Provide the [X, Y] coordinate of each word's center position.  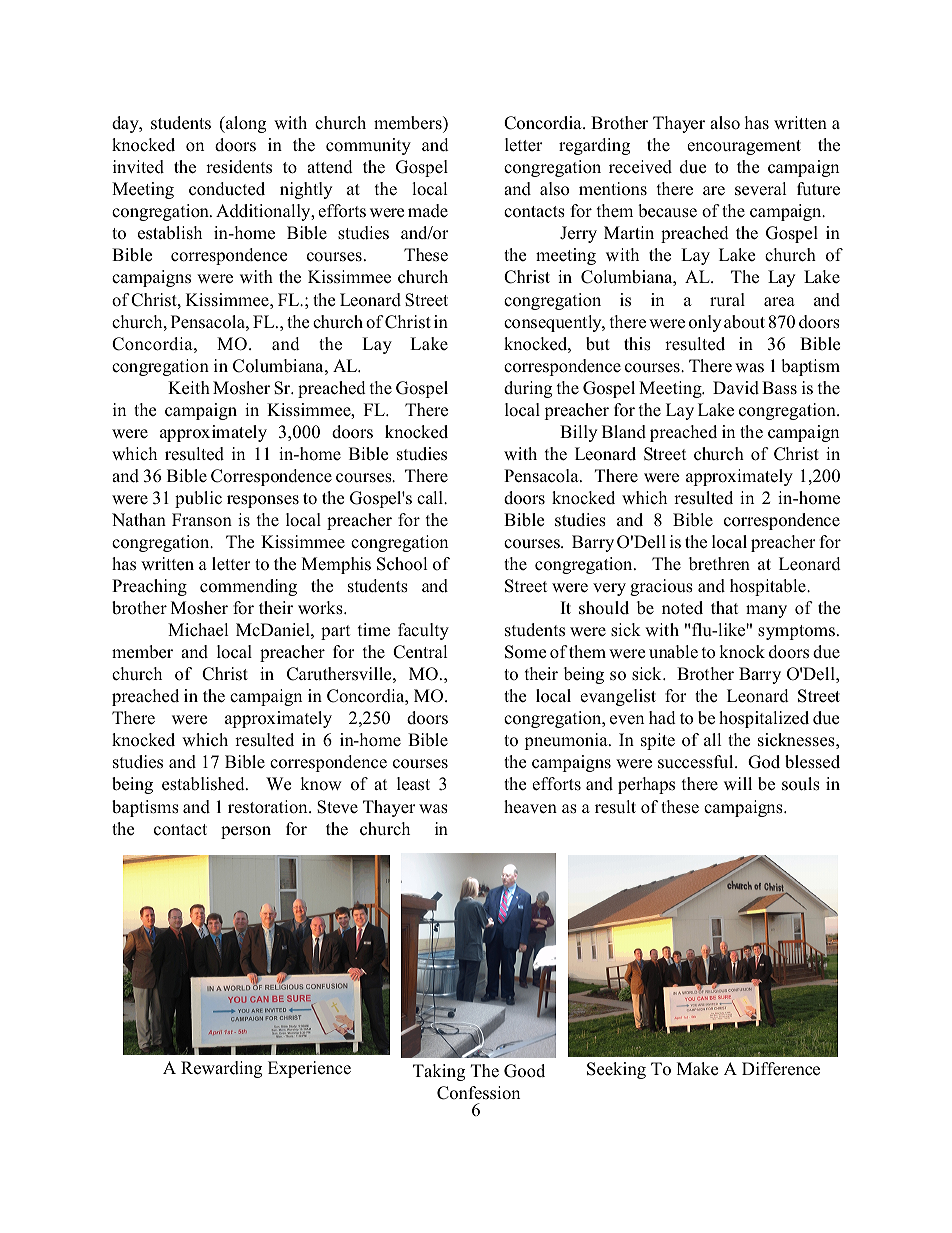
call [431, 498]
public [198, 499]
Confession [478, 1093]
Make [697, 1068]
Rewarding [221, 1069]
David [736, 388]
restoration [269, 807]
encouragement [744, 147]
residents [239, 167]
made [428, 211]
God [764, 762]
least [413, 784]
